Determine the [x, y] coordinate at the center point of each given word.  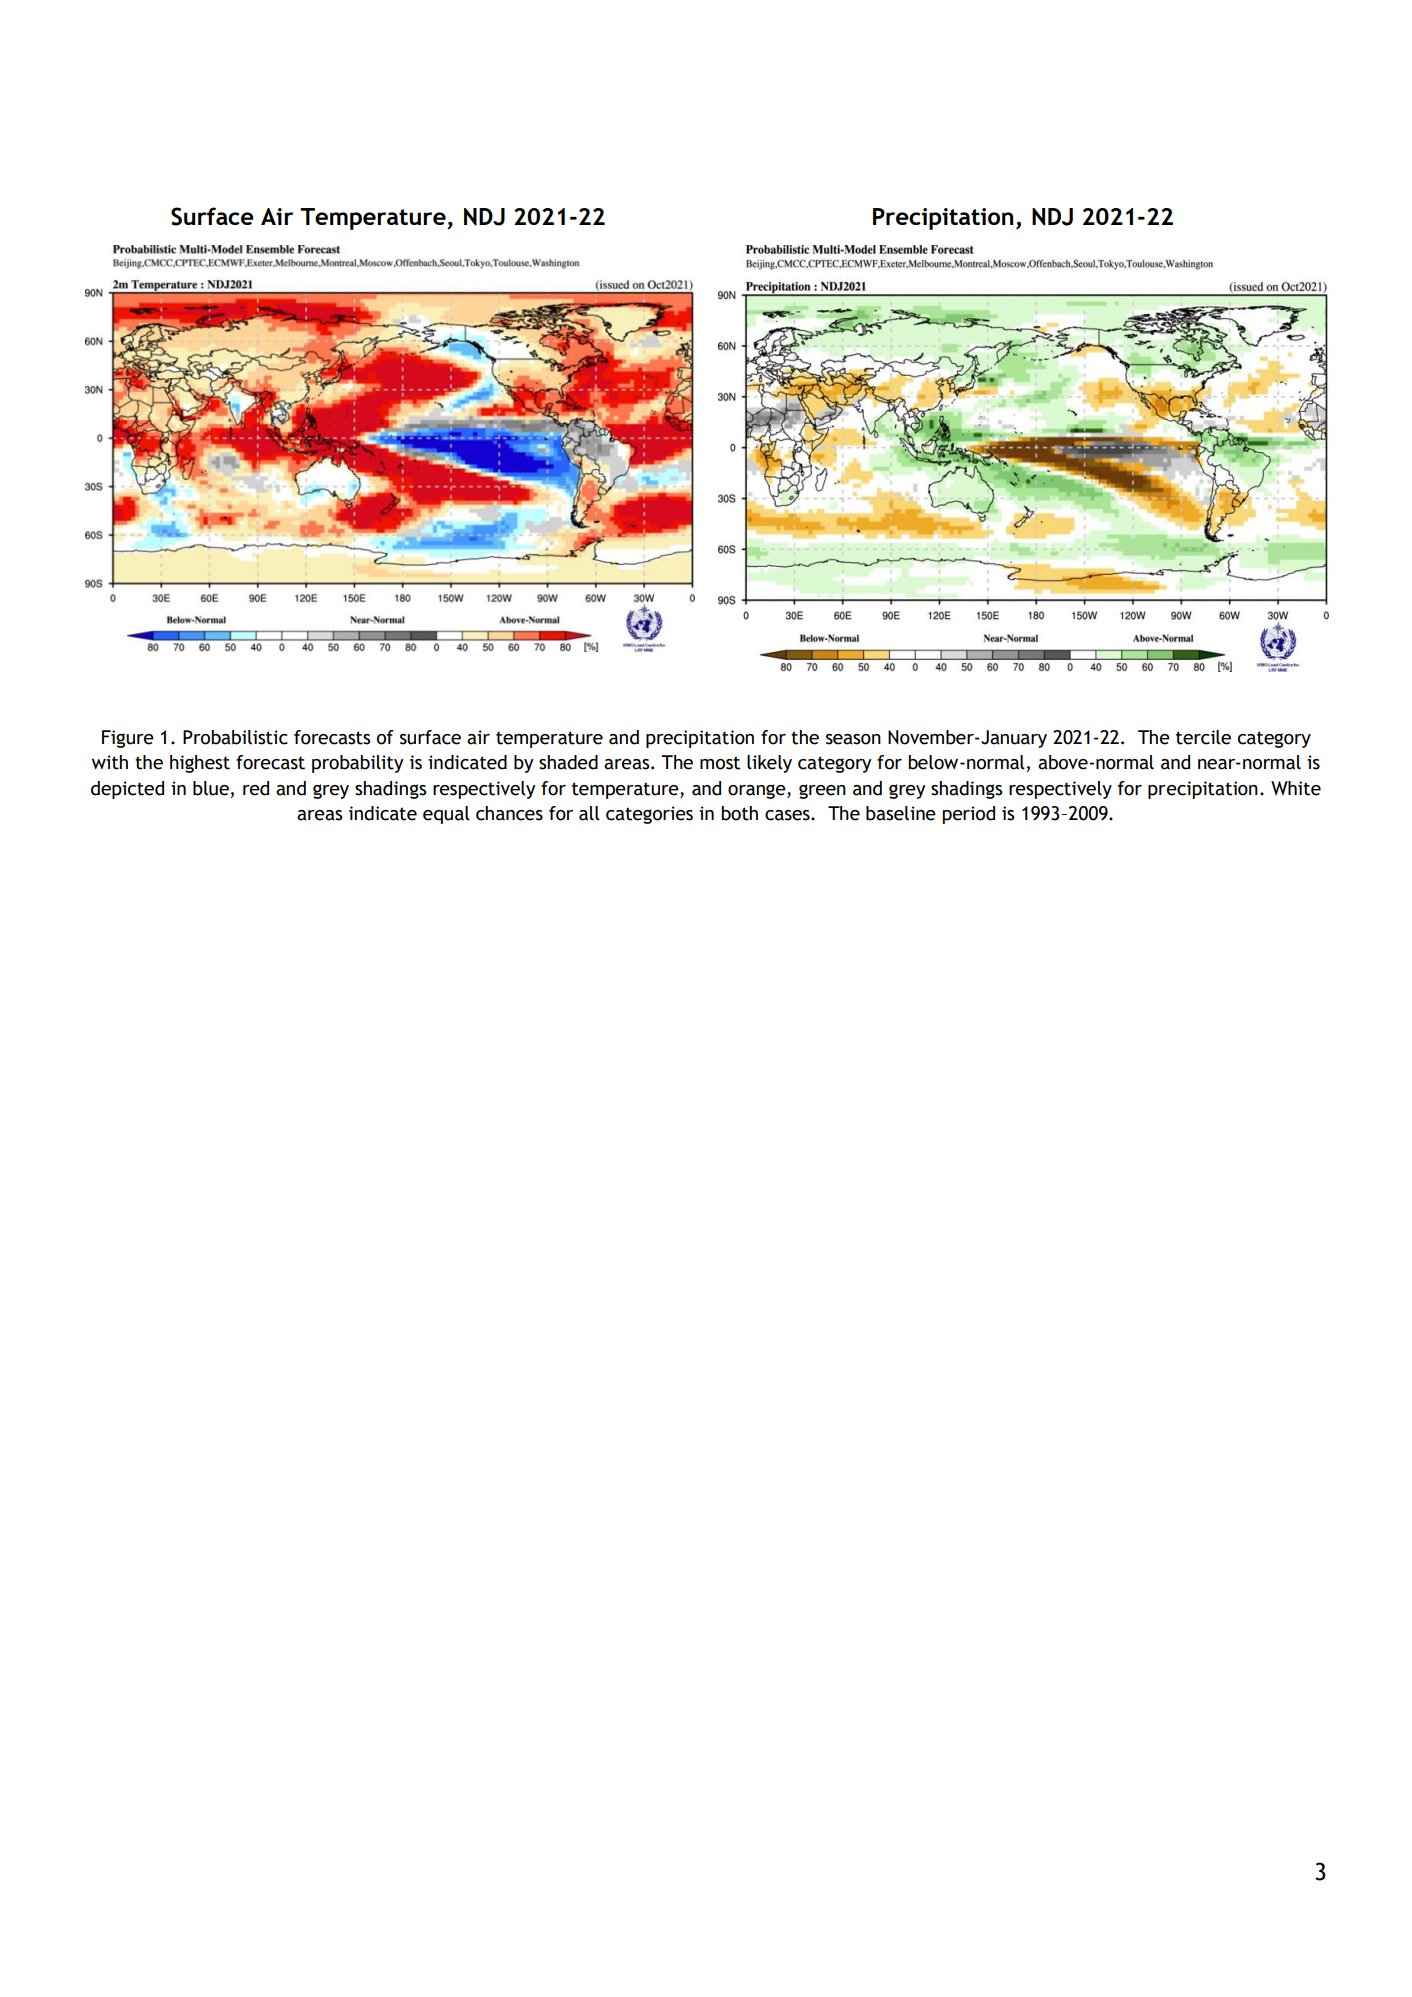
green [822, 791]
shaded [568, 762]
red [256, 788]
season [853, 739]
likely [769, 764]
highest [200, 764]
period [968, 815]
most [720, 763]
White [1296, 788]
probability [358, 764]
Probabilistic [235, 737]
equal [446, 815]
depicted [127, 790]
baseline [901, 813]
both [739, 813]
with [110, 762]
